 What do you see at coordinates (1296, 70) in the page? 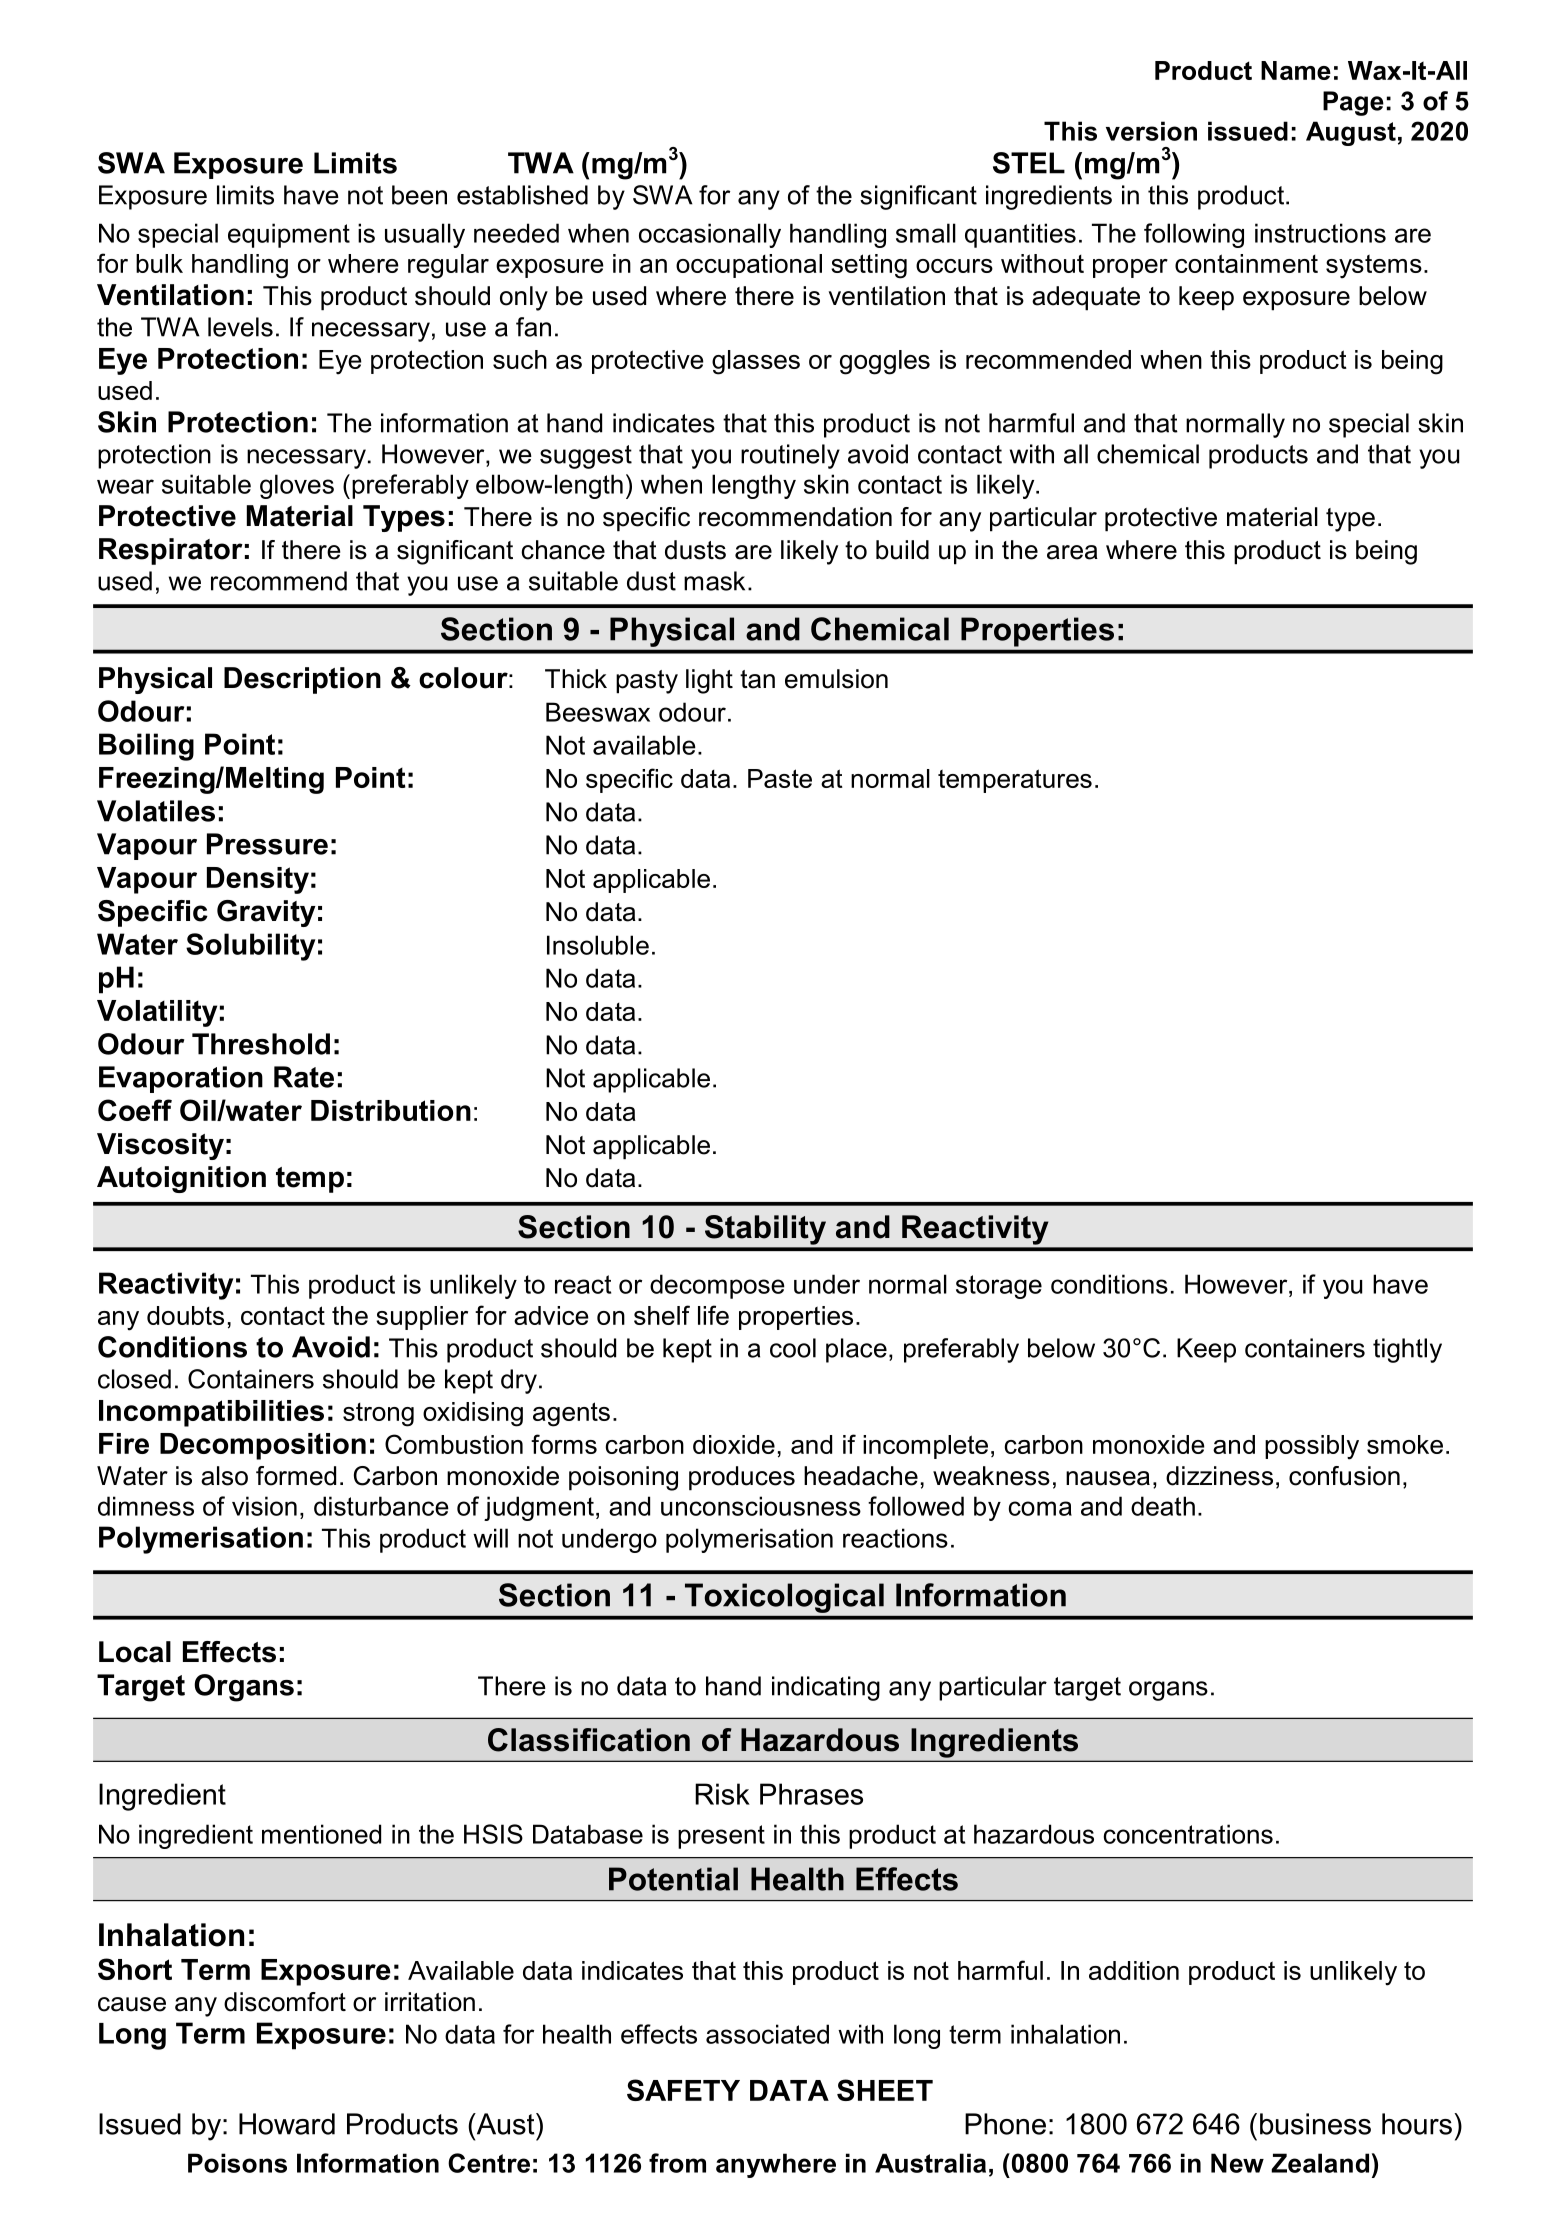
I see `Name` at bounding box center [1296, 70].
